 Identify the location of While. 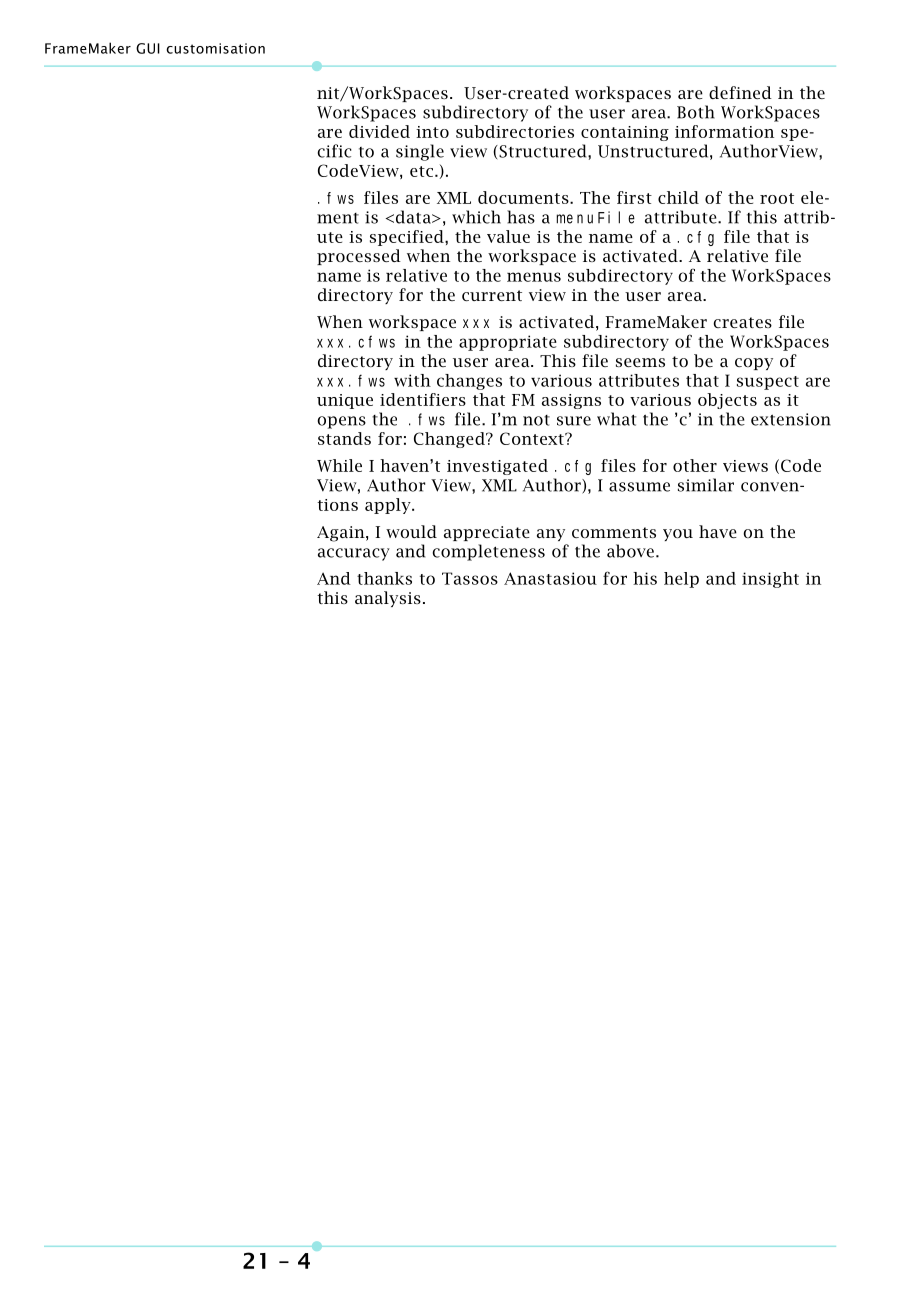
(339, 465).
